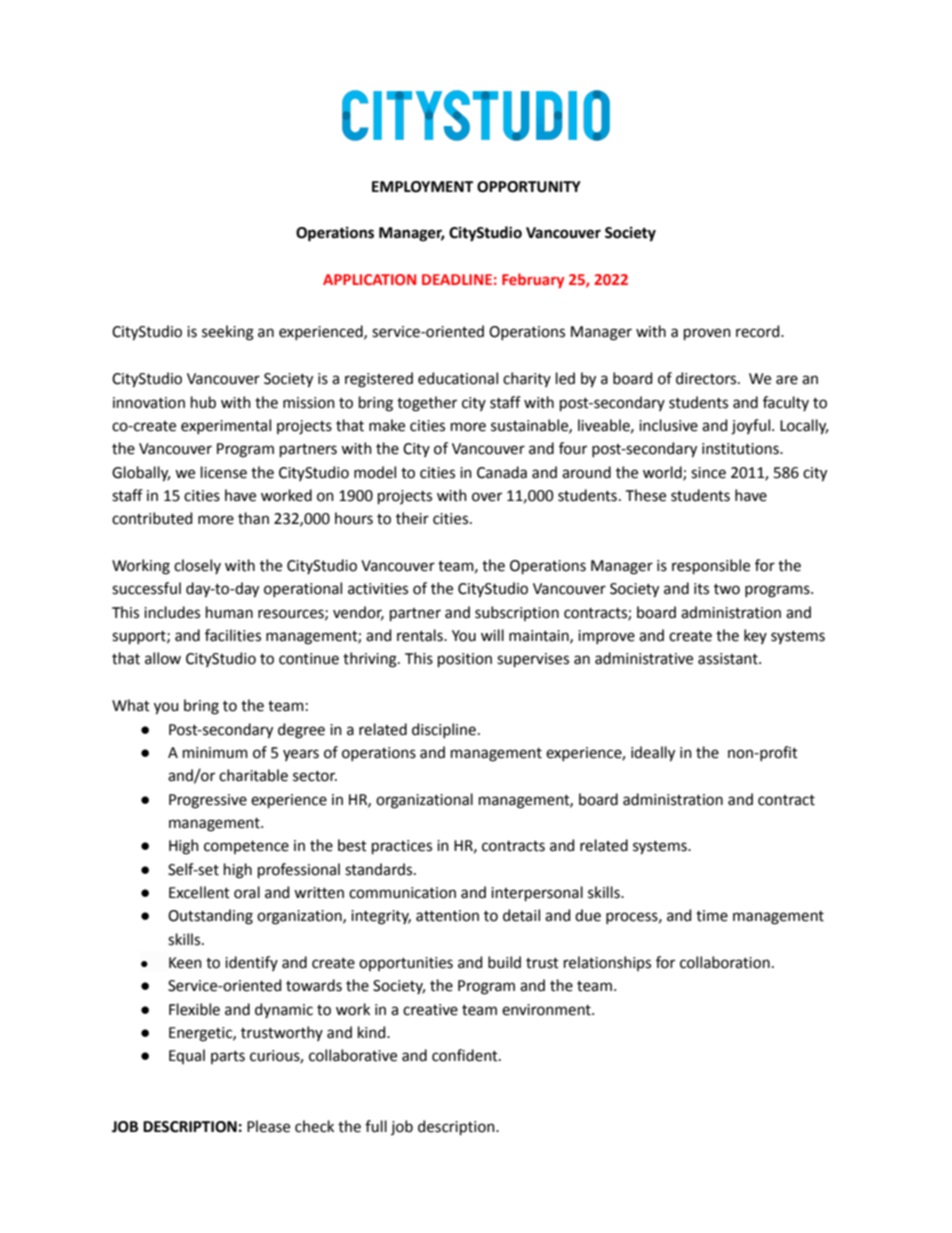 The image size is (952, 1233). I want to click on collaboration, so click(725, 962).
